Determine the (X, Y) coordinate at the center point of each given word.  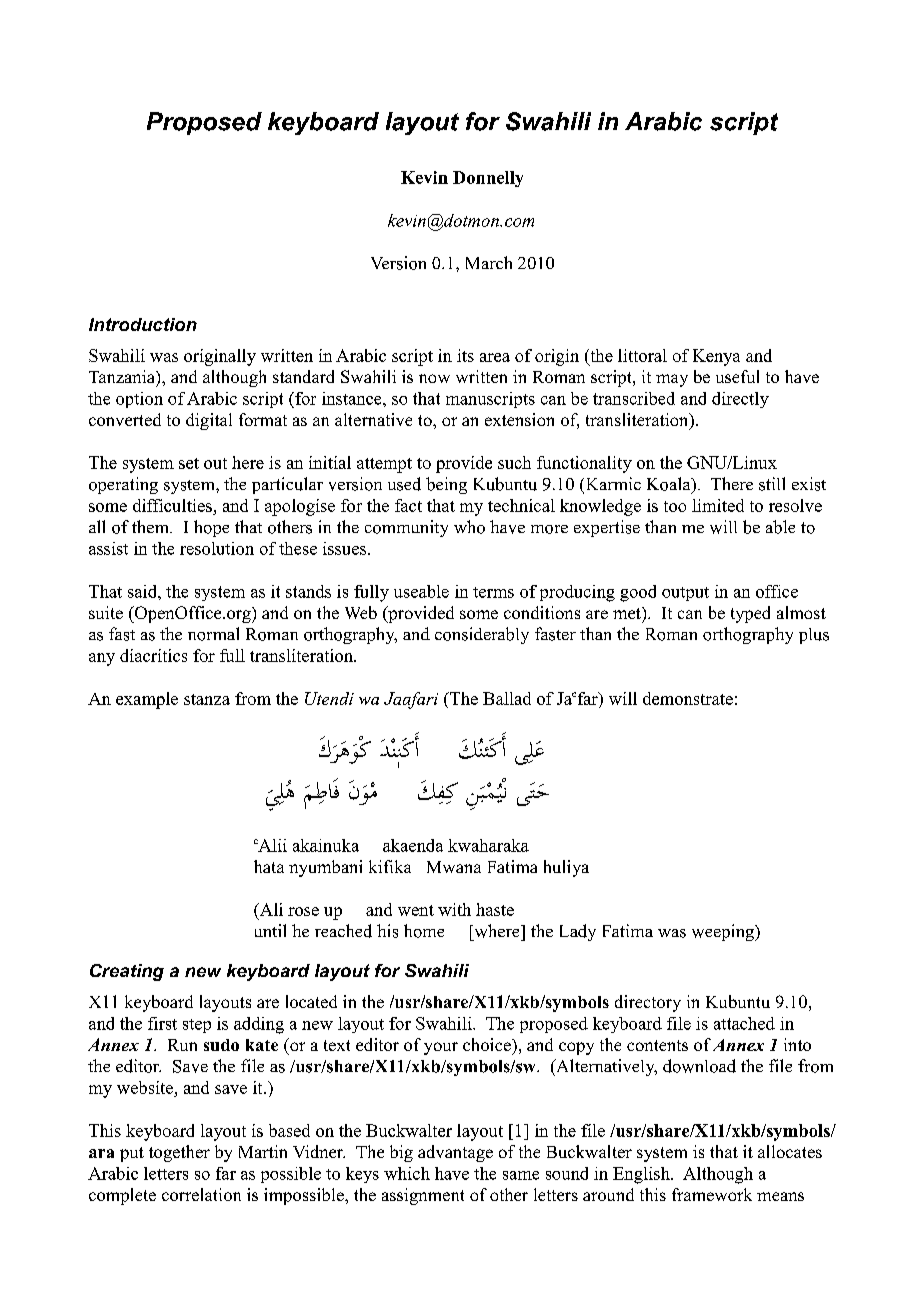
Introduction (143, 324)
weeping (724, 932)
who (469, 527)
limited (718, 505)
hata (269, 866)
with (454, 909)
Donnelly (488, 179)
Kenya (716, 357)
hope (211, 528)
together (179, 1153)
